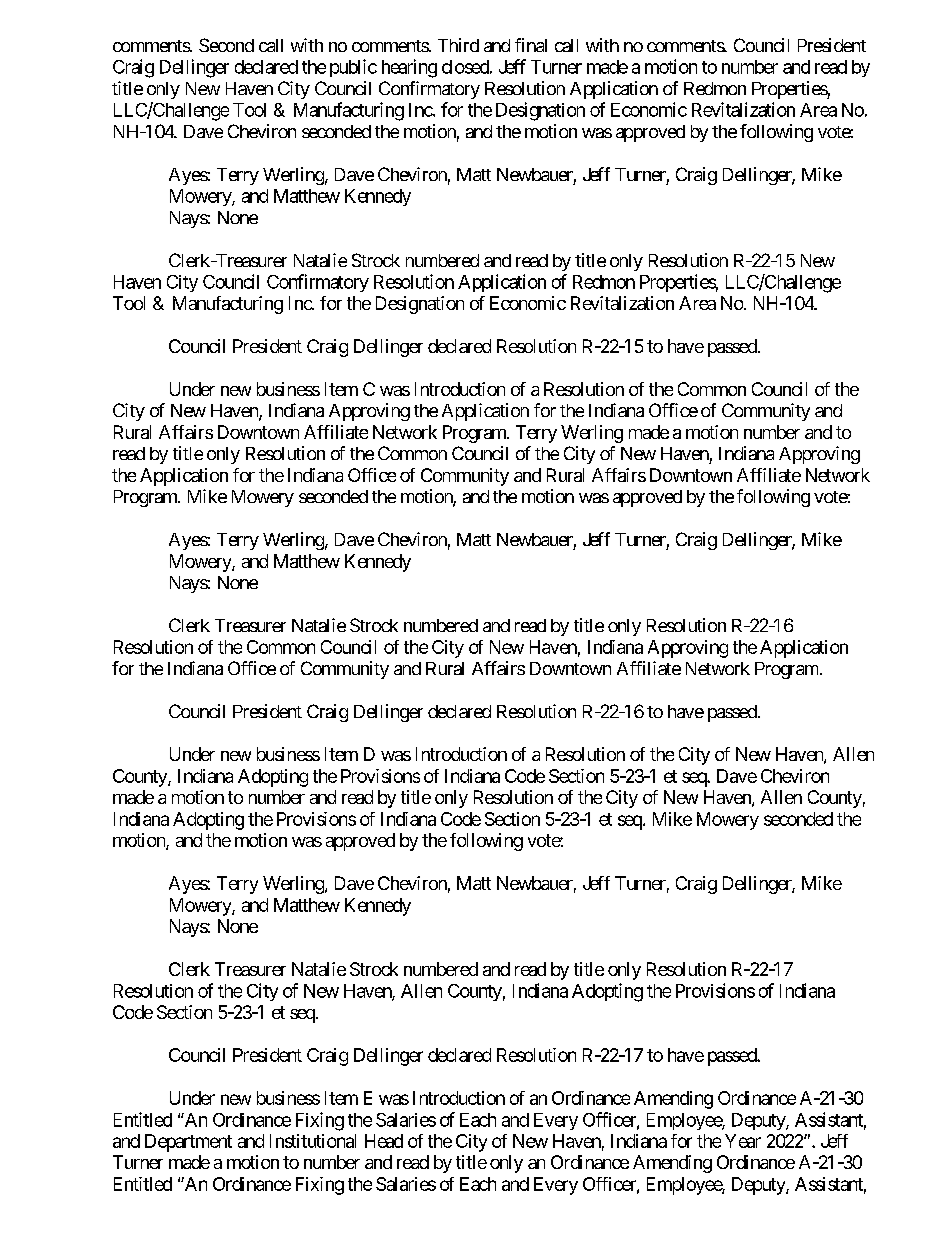 Image resolution: width=952 pixels, height=1233 pixels. Describe the element at coordinates (458, 45) in the screenshot. I see `Third` at that location.
